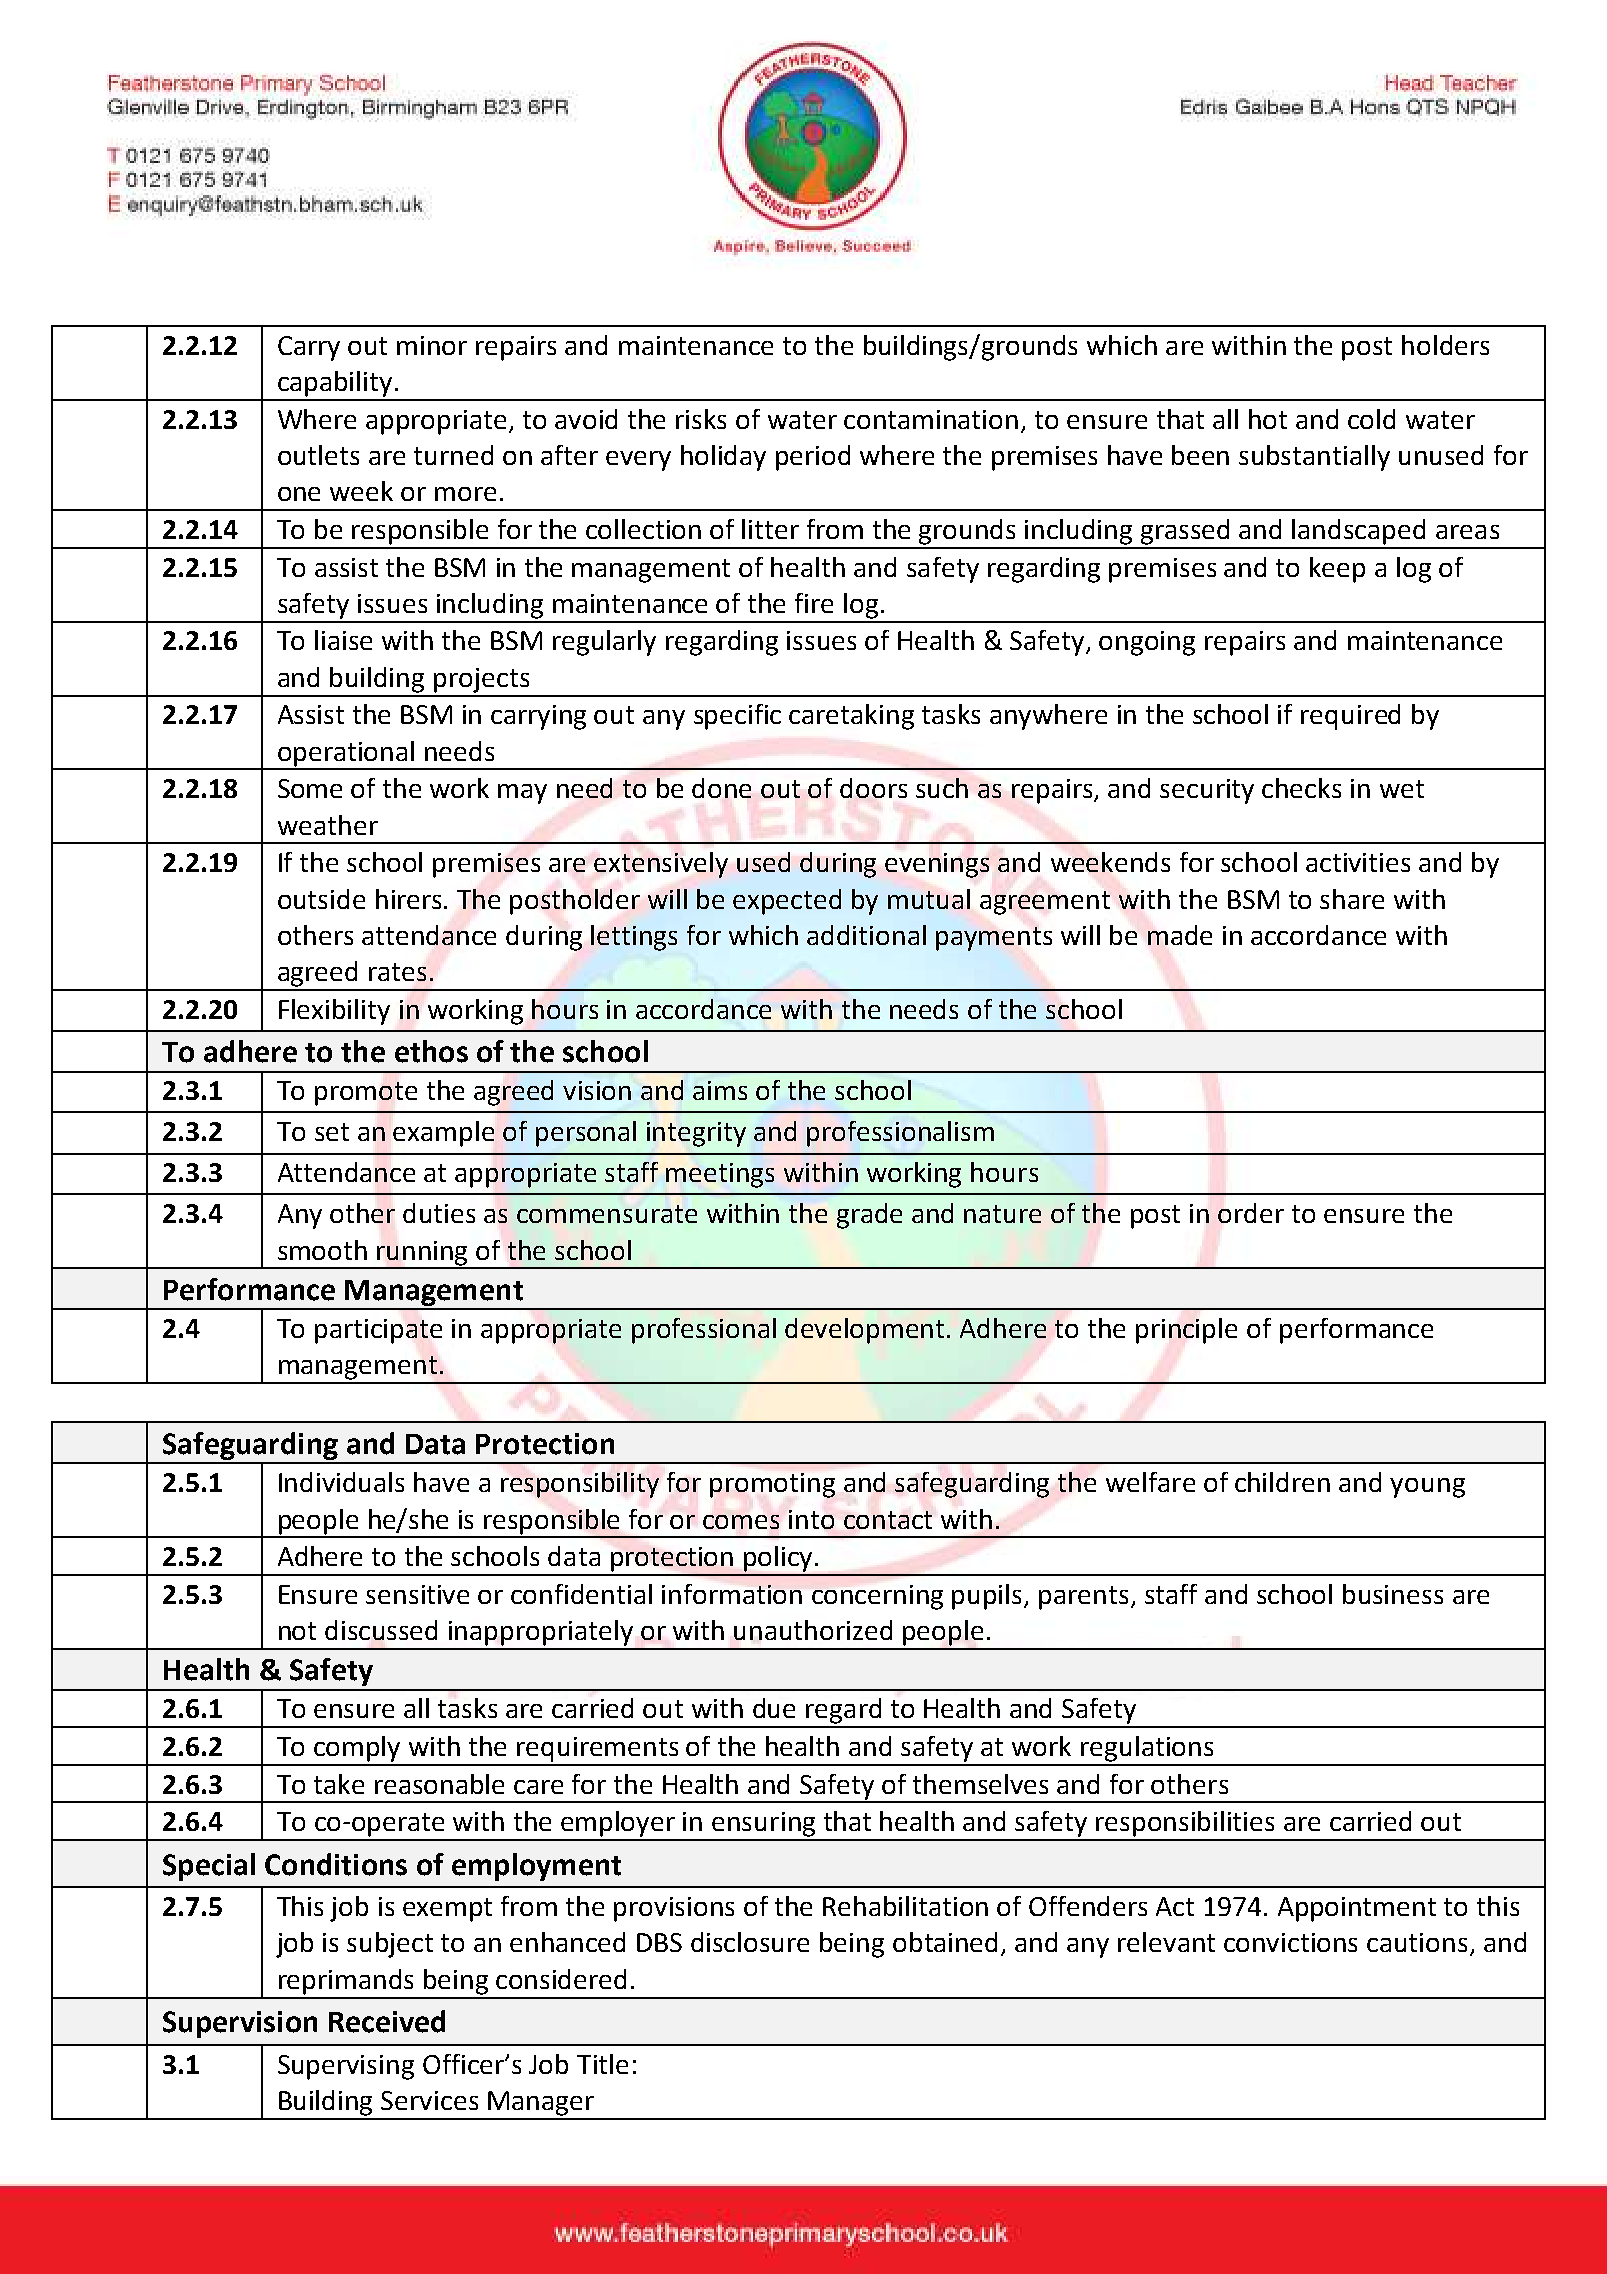 Image resolution: width=1607 pixels, height=2274 pixels. Describe the element at coordinates (366, 1094) in the image. I see `promote` at that location.
